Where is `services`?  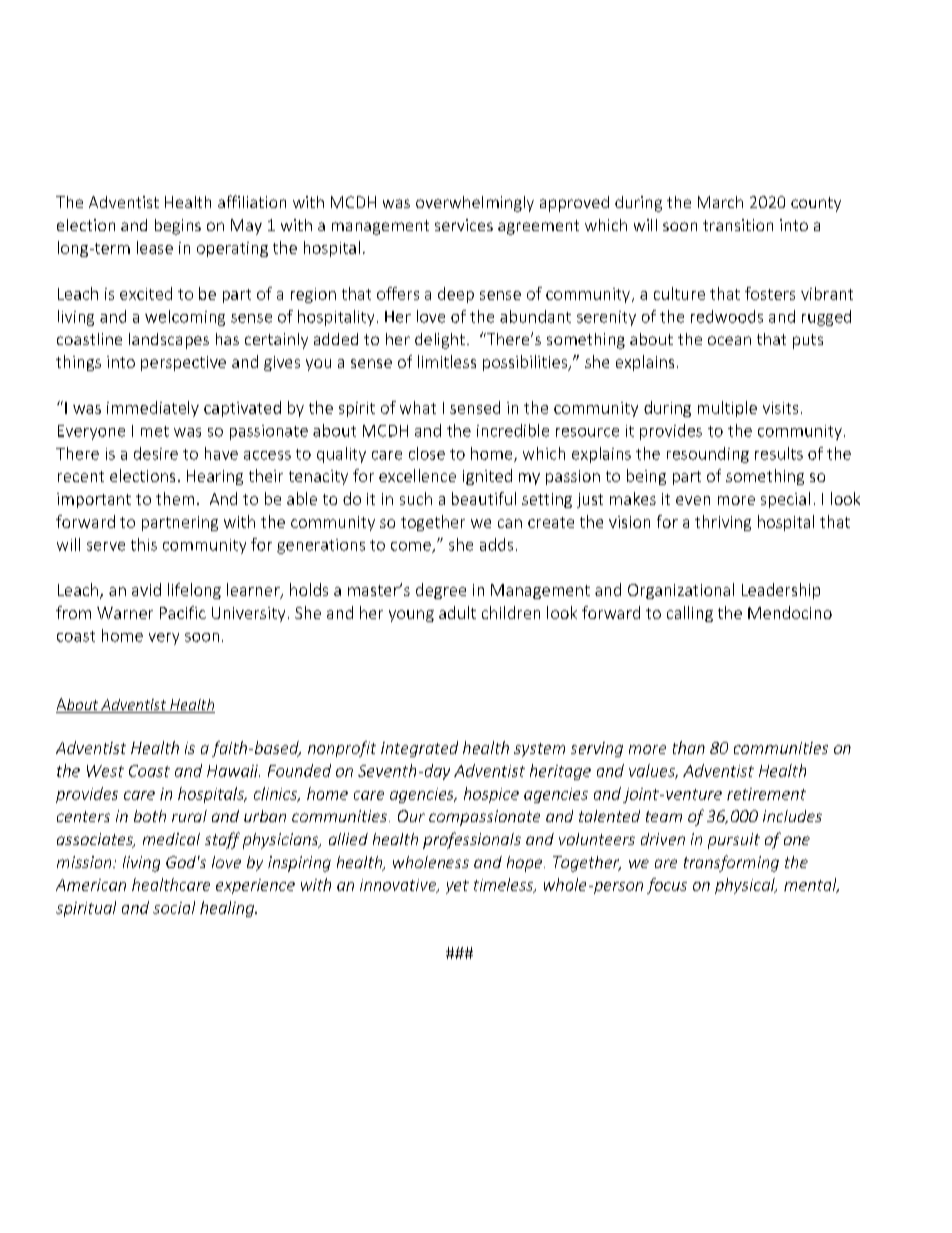
services is located at coordinates (464, 225).
